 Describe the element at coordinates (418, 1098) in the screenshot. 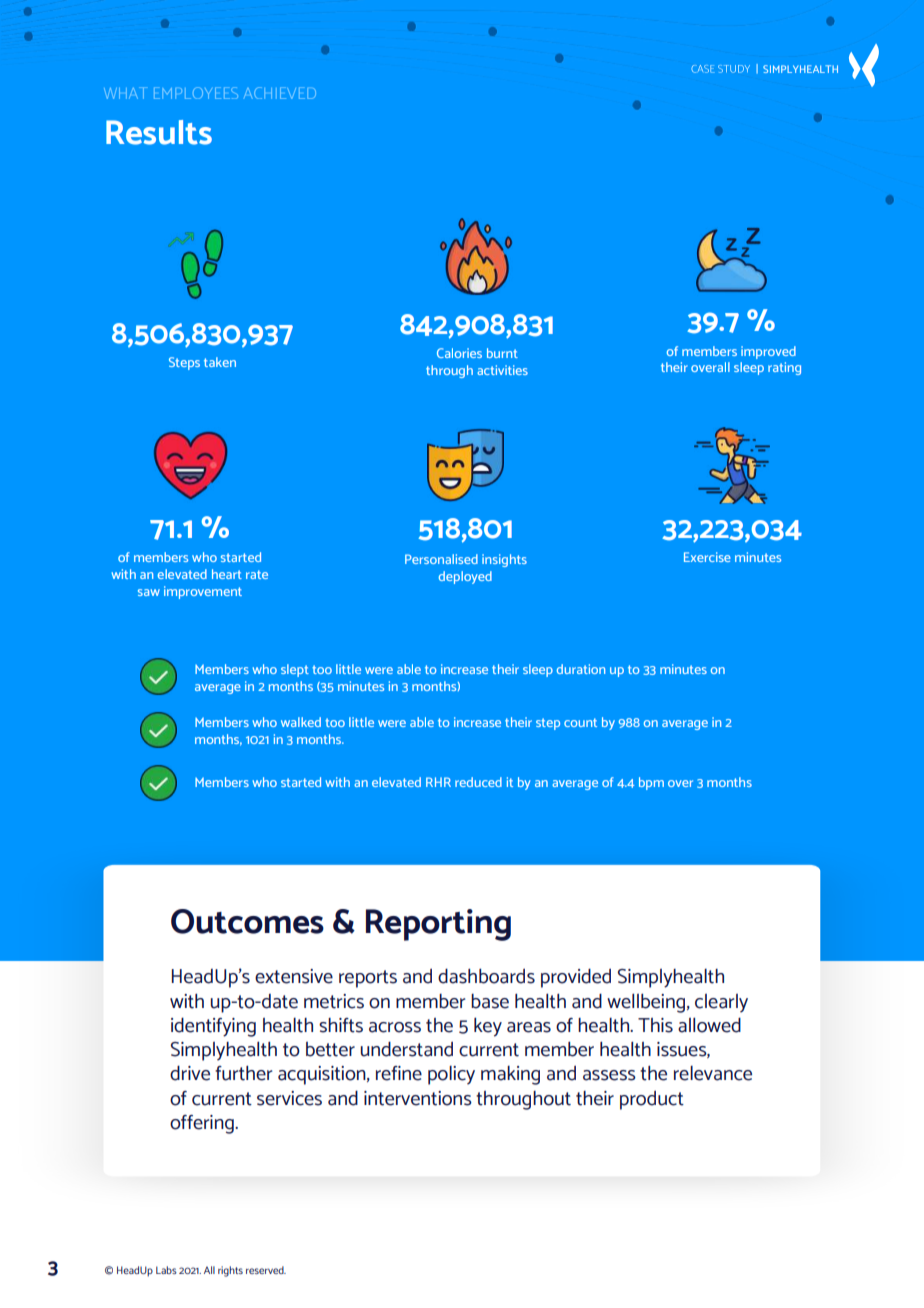

I see `interventions` at that location.
